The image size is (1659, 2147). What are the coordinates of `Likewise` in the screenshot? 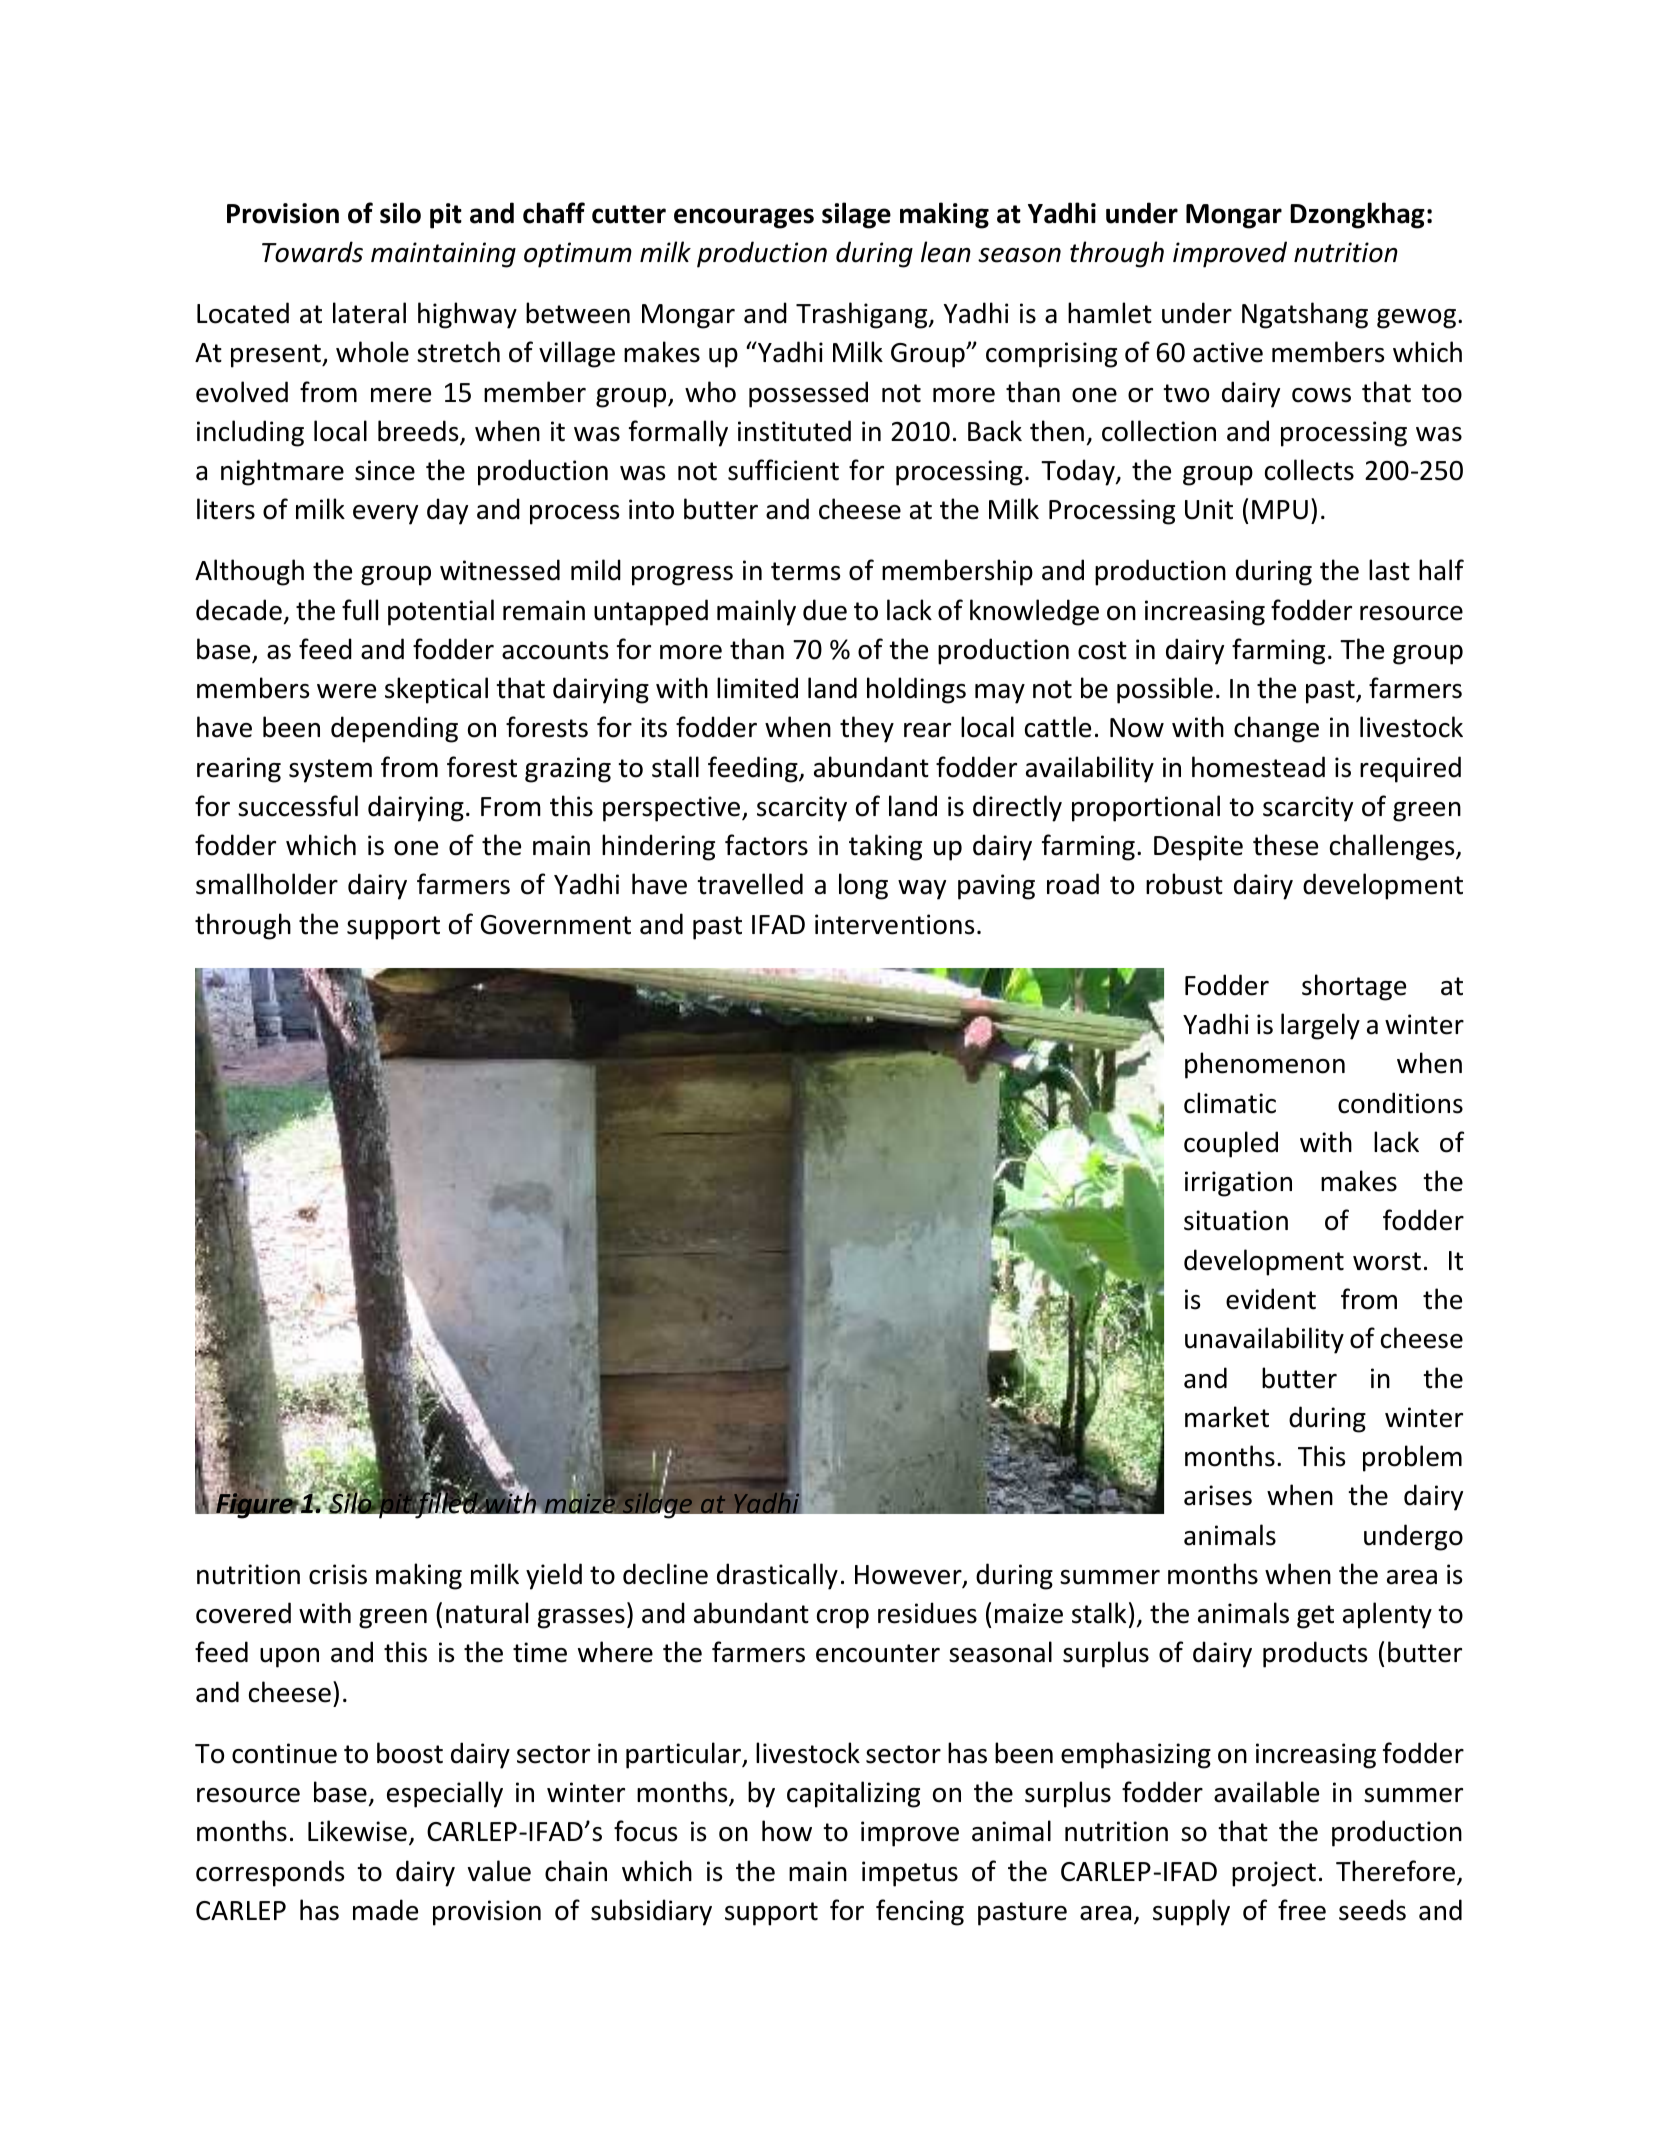 It's located at (357, 1831).
